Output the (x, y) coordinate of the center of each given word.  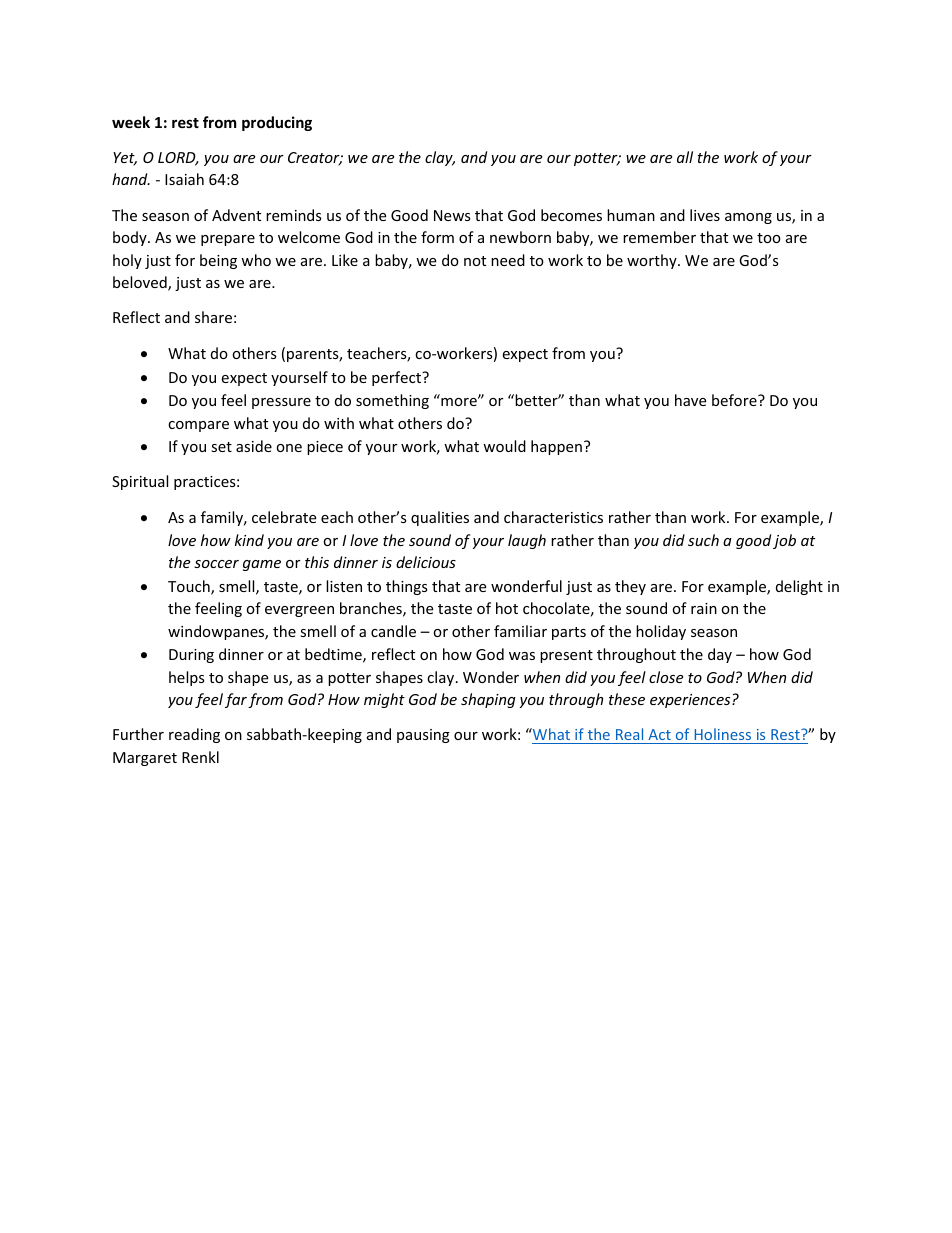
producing (277, 123)
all (685, 157)
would (504, 446)
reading (194, 735)
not (475, 261)
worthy (653, 261)
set (221, 447)
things (407, 587)
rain (704, 608)
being (218, 261)
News (452, 215)
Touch (190, 587)
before (735, 400)
